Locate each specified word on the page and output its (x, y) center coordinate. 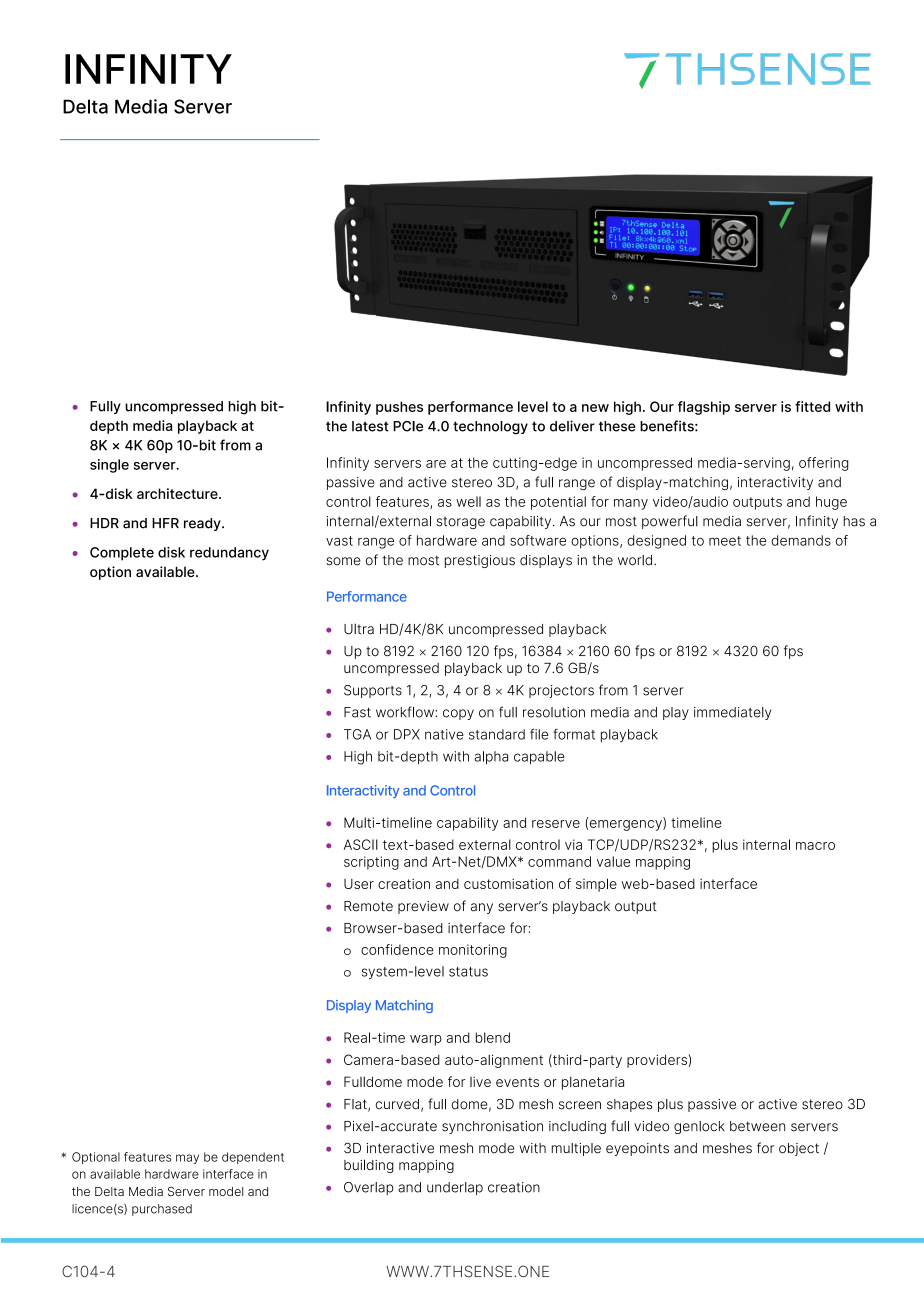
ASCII (361, 844)
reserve (556, 824)
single (109, 466)
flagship (704, 408)
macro (815, 846)
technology (490, 428)
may (187, 1159)
